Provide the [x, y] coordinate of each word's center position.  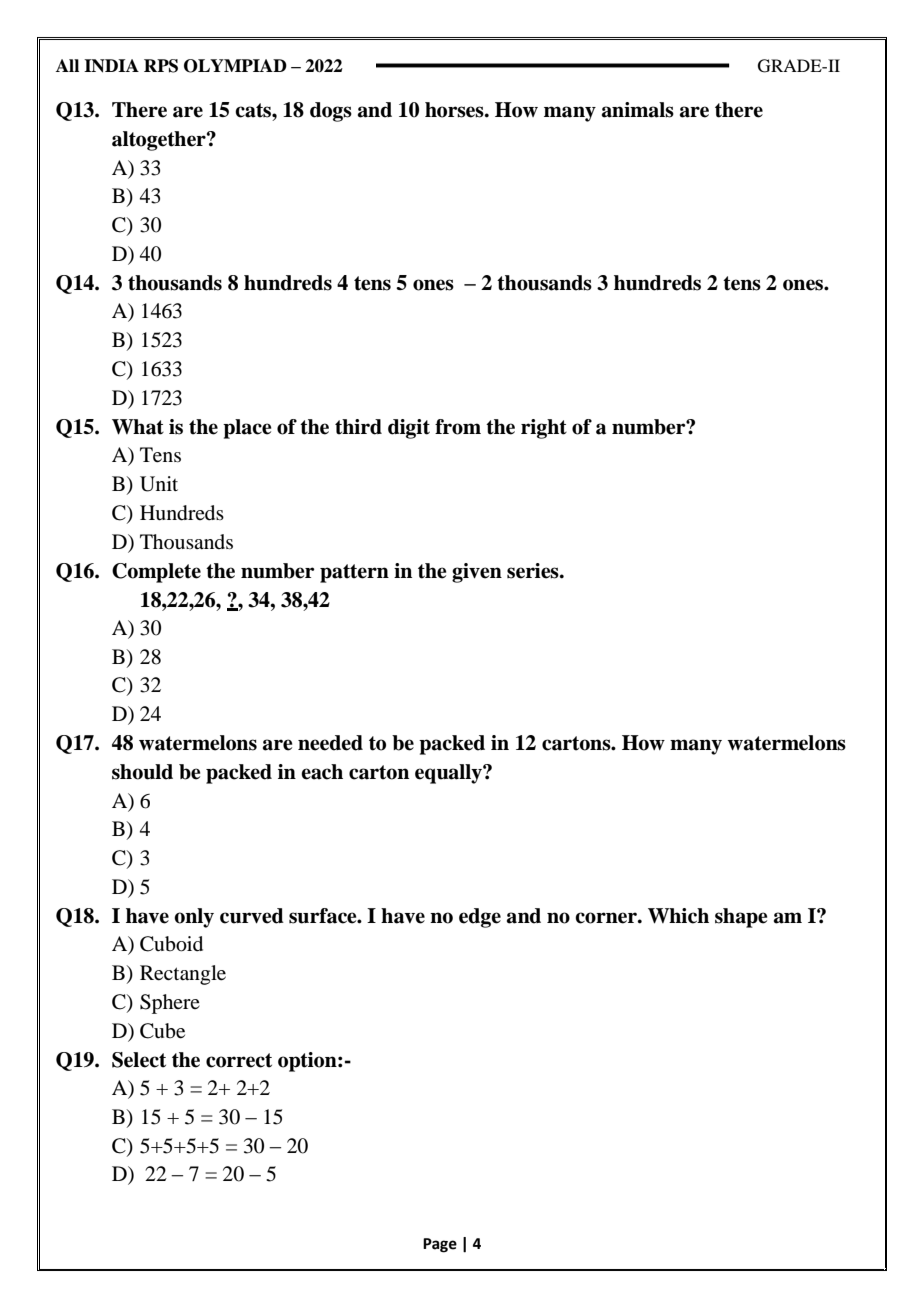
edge [480, 918]
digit [409, 429]
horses [455, 110]
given [477, 573]
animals [638, 110]
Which [678, 916]
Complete [156, 573]
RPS [161, 66]
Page [440, 1245]
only [194, 918]
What [138, 427]
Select [139, 1060]
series [534, 571]
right [544, 429]
